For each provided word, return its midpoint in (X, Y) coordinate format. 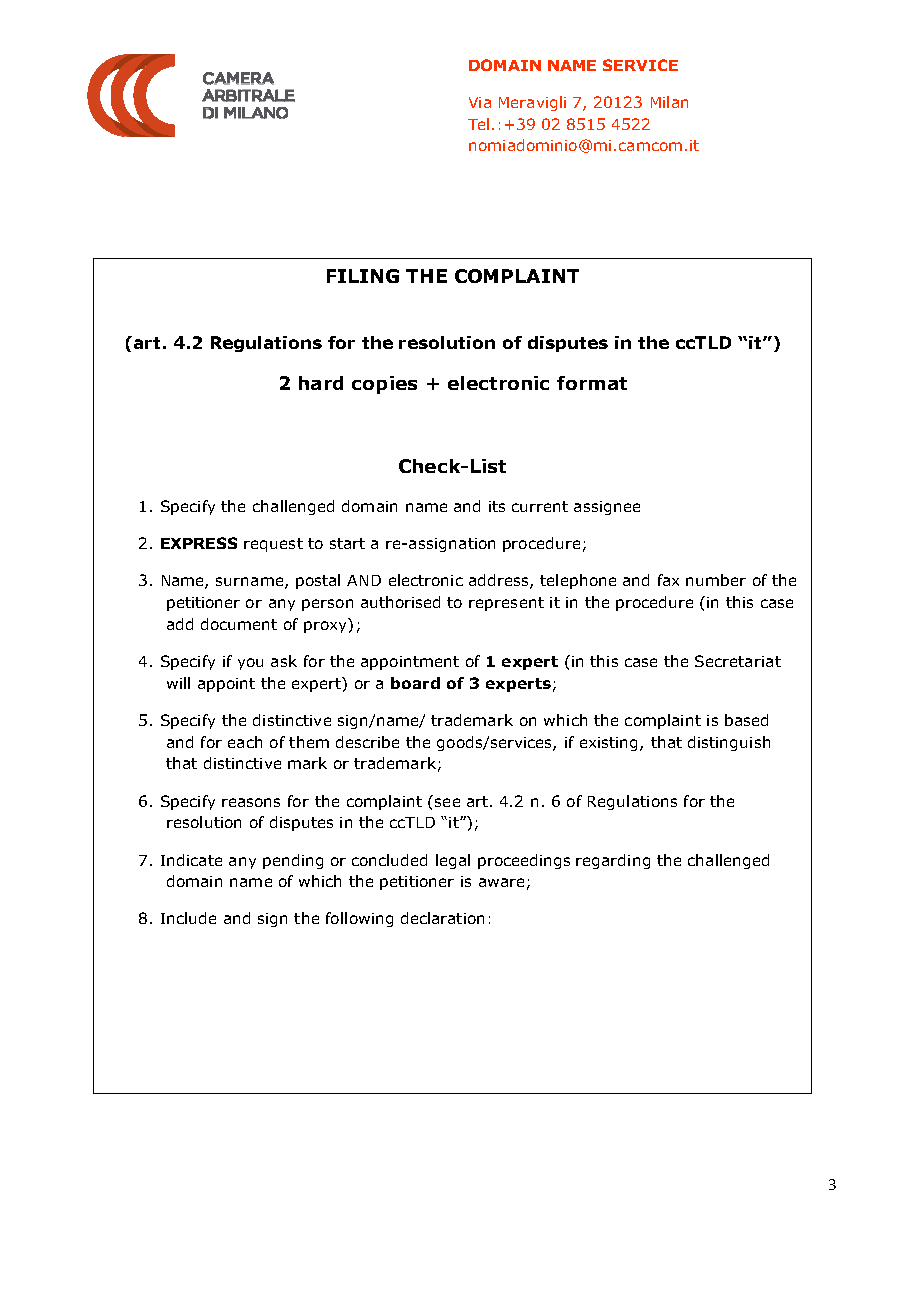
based (746, 720)
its (497, 506)
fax (668, 580)
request (273, 545)
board (415, 683)
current (540, 506)
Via (480, 102)
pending (293, 861)
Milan (669, 102)
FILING (363, 276)
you (250, 664)
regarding (613, 861)
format (592, 383)
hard (321, 383)
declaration (442, 918)
